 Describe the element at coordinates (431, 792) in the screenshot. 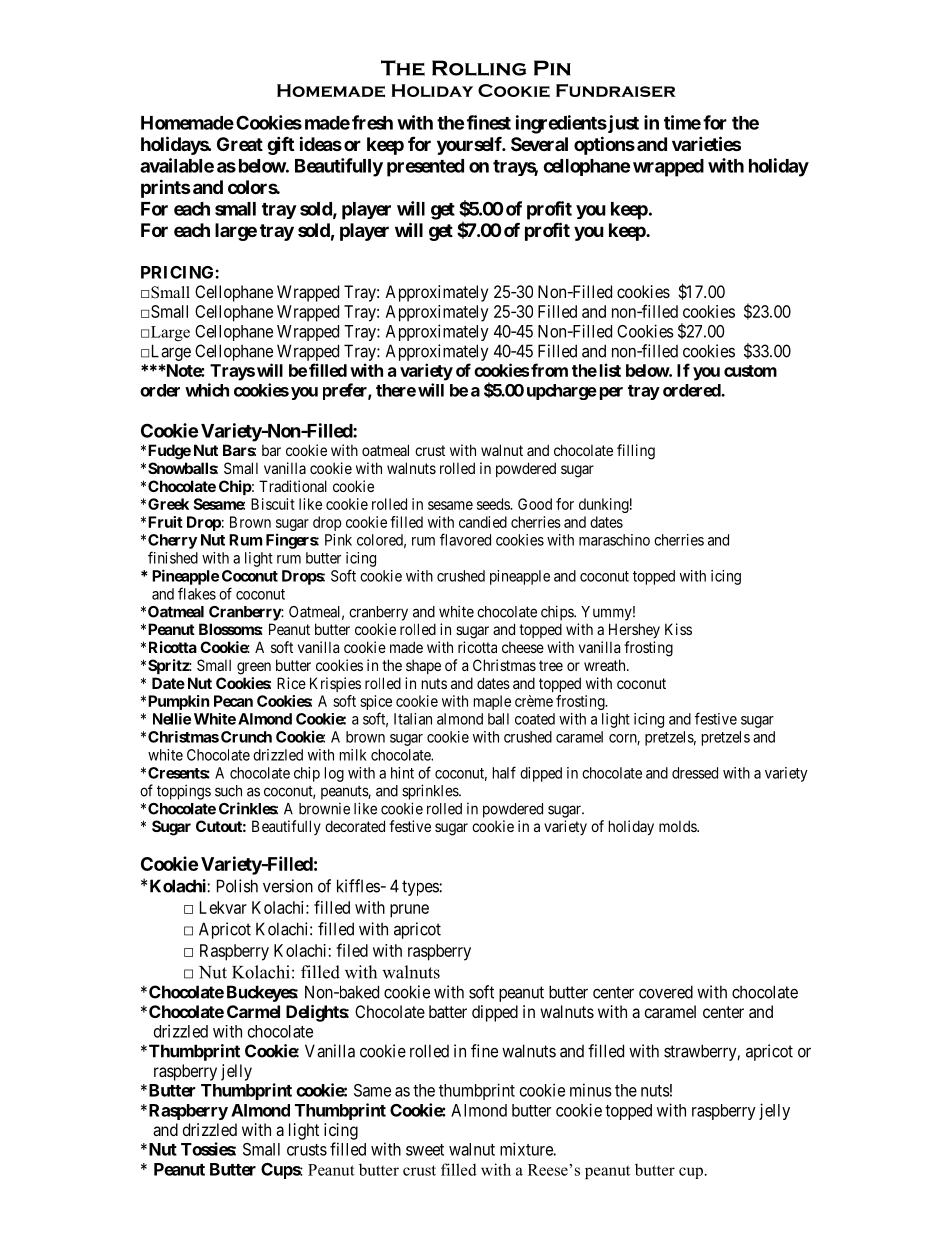

I see `sprinkles` at that location.
